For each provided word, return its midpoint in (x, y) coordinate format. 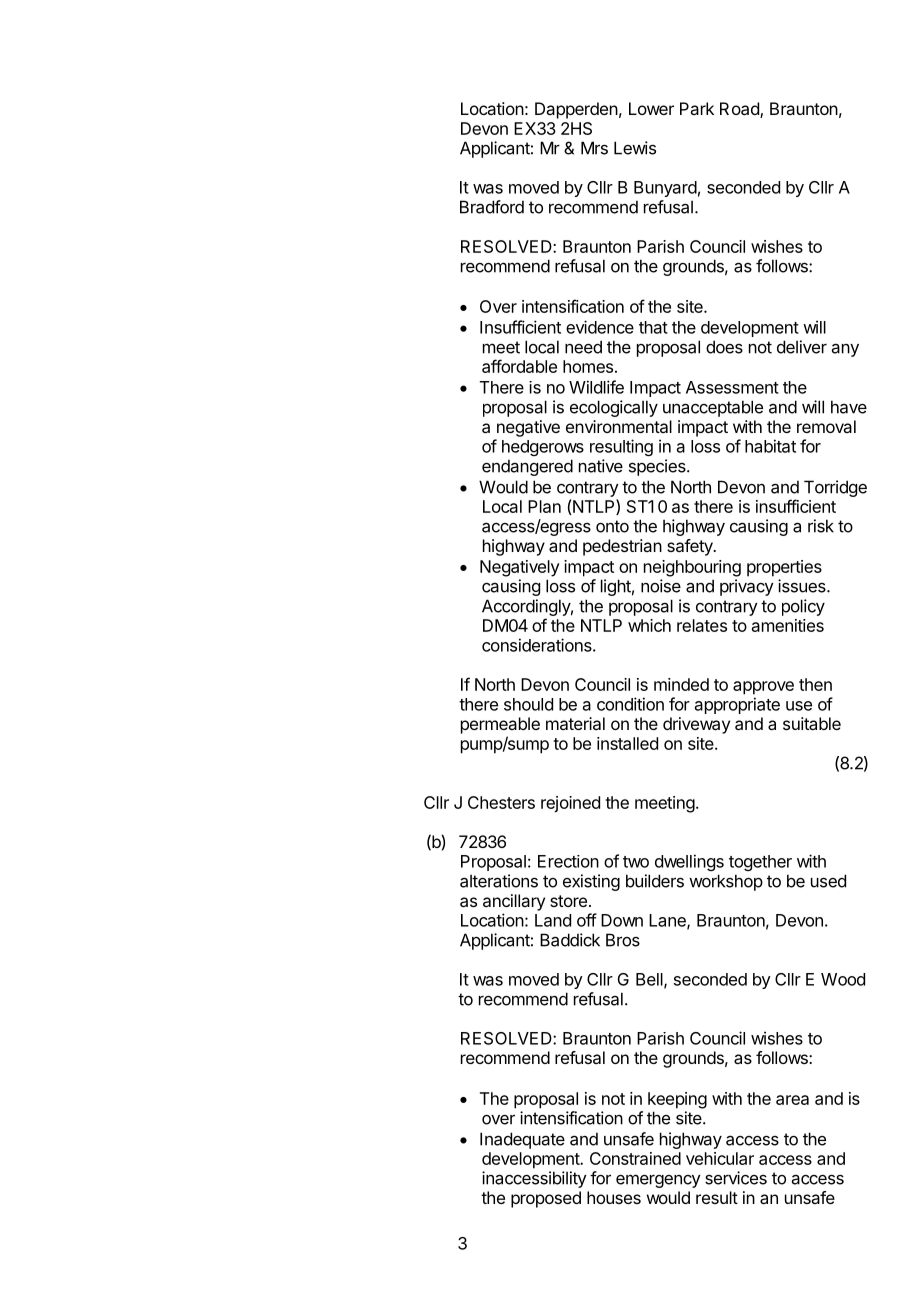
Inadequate (522, 1140)
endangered (527, 467)
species (658, 467)
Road (740, 110)
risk (821, 526)
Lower (651, 108)
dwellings (689, 862)
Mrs (594, 148)
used (828, 881)
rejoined (570, 804)
